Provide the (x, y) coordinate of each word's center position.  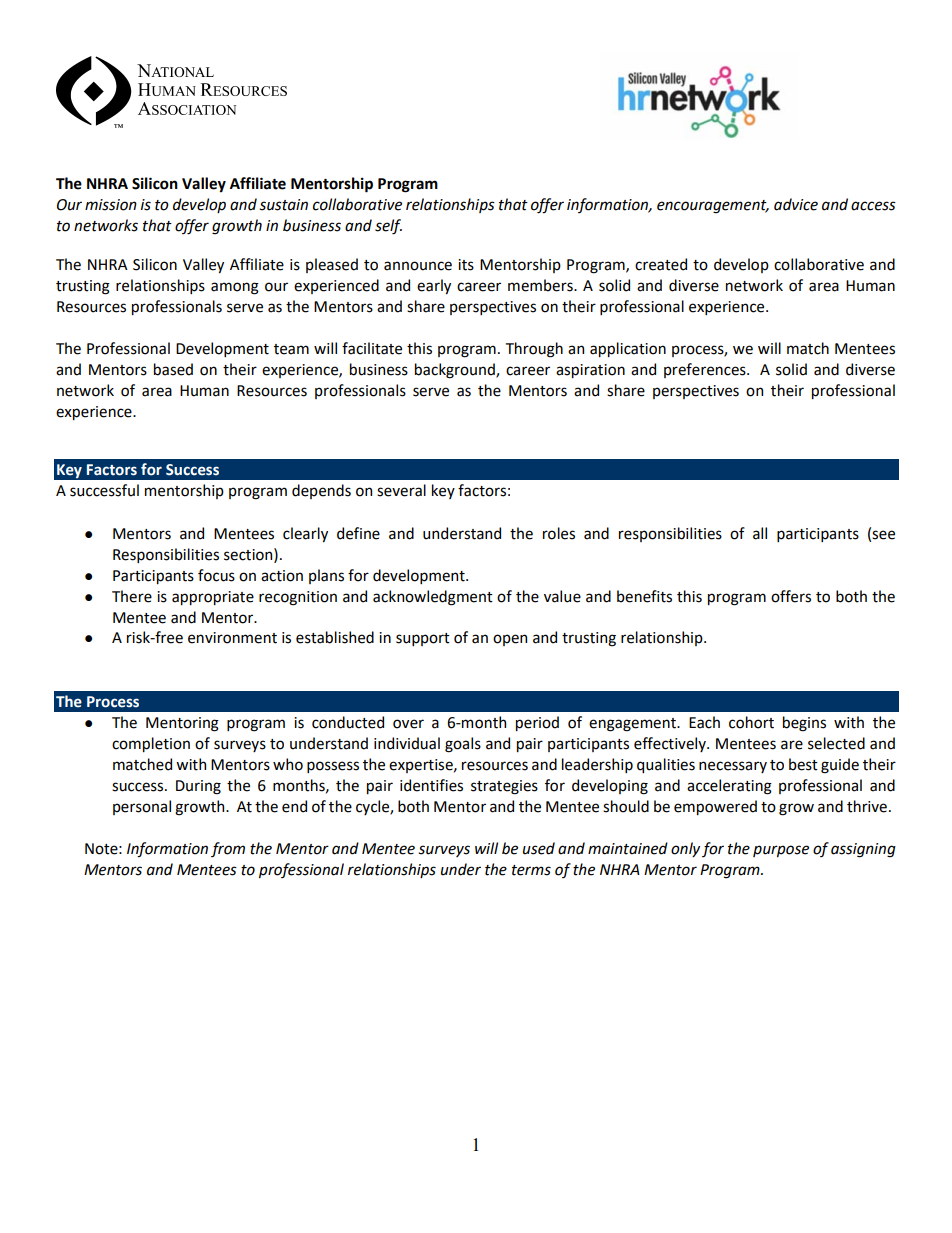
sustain (283, 205)
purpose (781, 851)
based (173, 369)
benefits (644, 596)
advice (796, 204)
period (537, 723)
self (388, 227)
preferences (706, 370)
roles (559, 533)
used (539, 848)
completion (151, 744)
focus (216, 575)
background (456, 371)
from (228, 849)
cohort (751, 722)
